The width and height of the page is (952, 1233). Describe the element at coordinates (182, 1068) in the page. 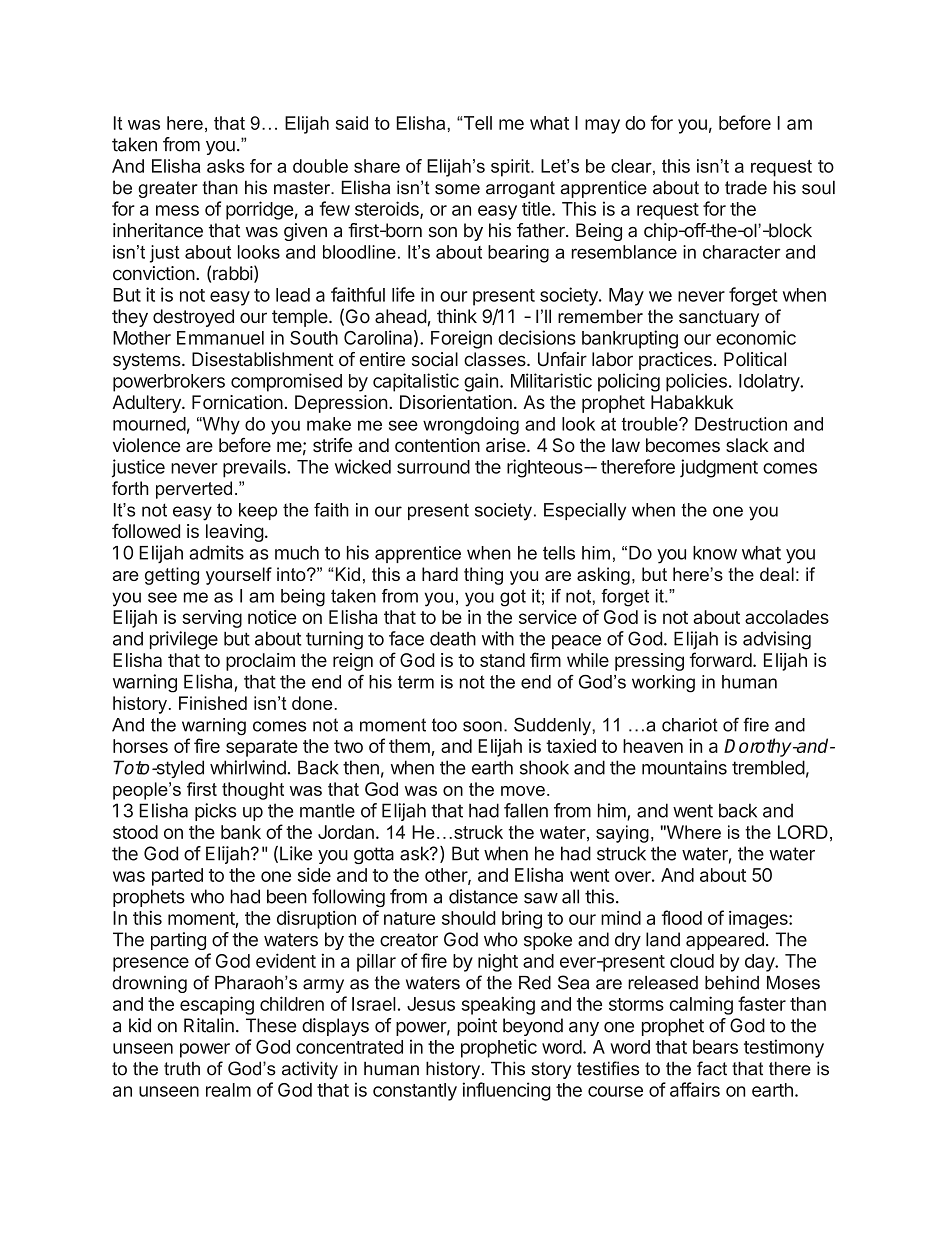

I see `truth` at that location.
